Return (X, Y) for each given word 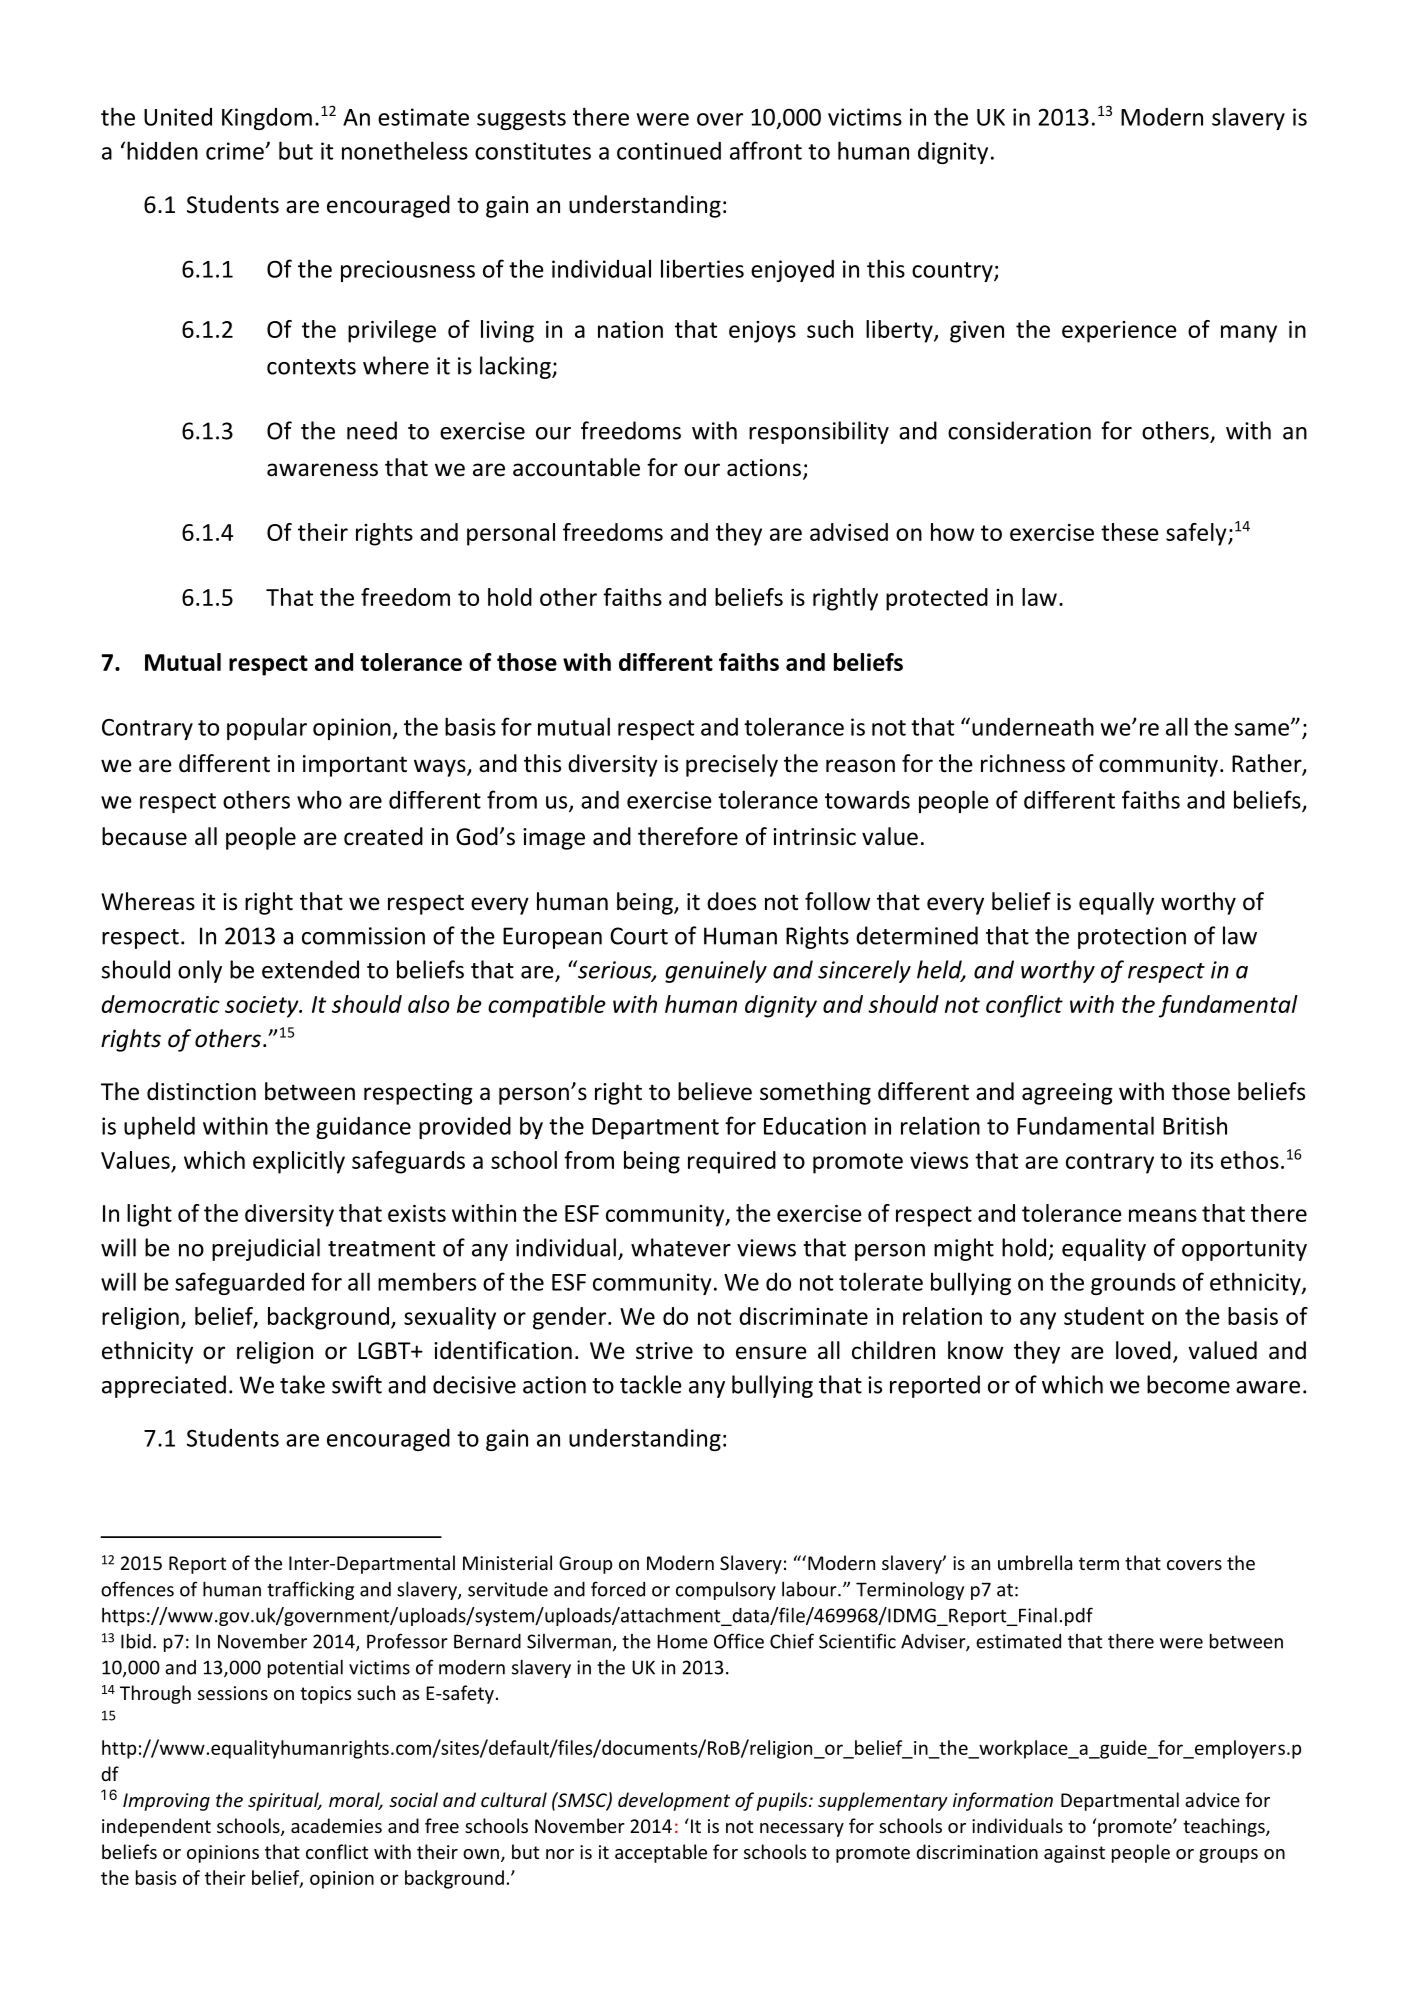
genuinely (716, 971)
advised (849, 532)
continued (669, 151)
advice (1212, 1799)
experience (1119, 332)
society (263, 1007)
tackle (651, 1384)
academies (336, 1825)
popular (267, 728)
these (1130, 532)
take (302, 1384)
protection (1132, 938)
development (674, 1801)
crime (236, 151)
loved (1143, 1350)
